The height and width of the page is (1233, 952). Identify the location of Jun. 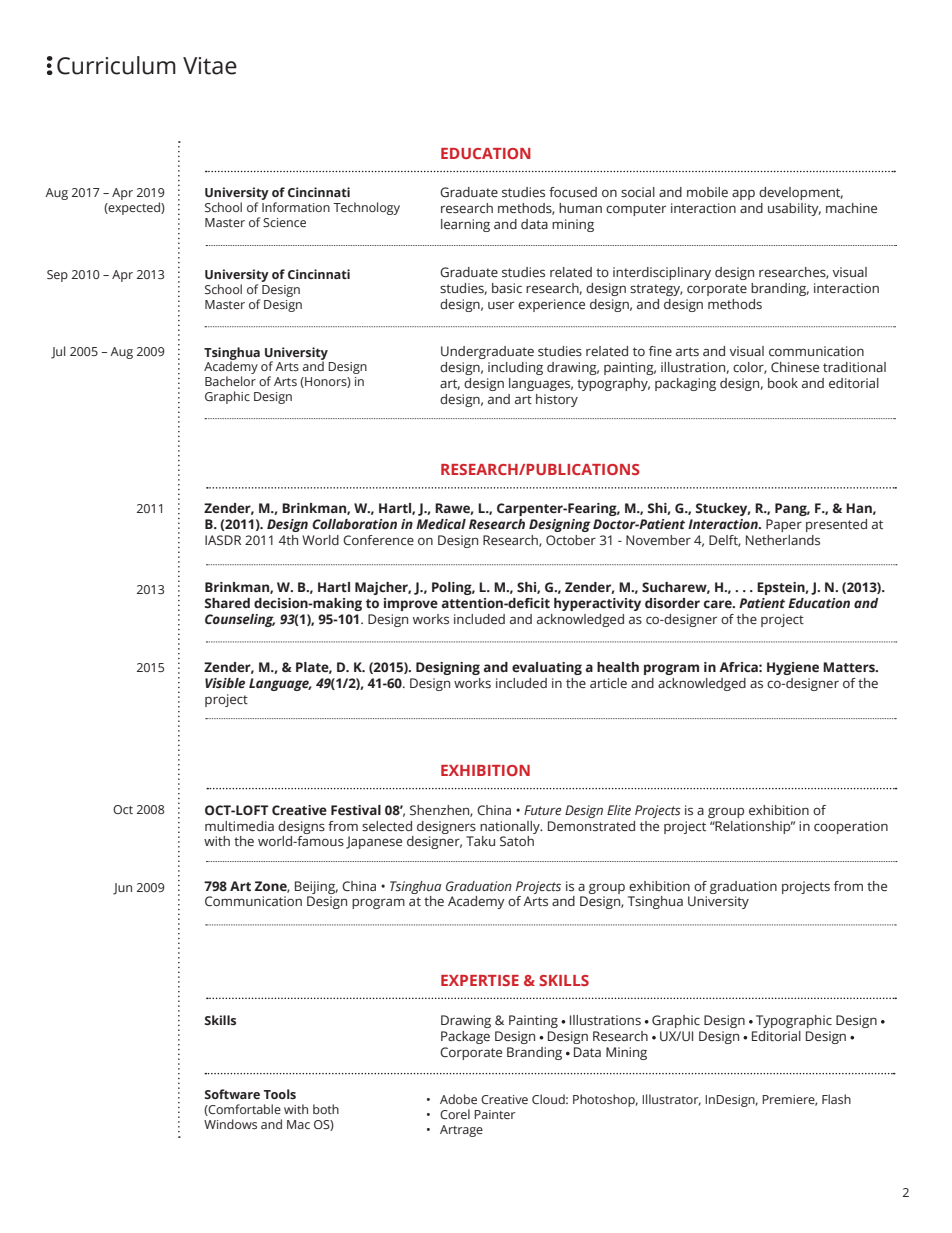
(122, 889).
